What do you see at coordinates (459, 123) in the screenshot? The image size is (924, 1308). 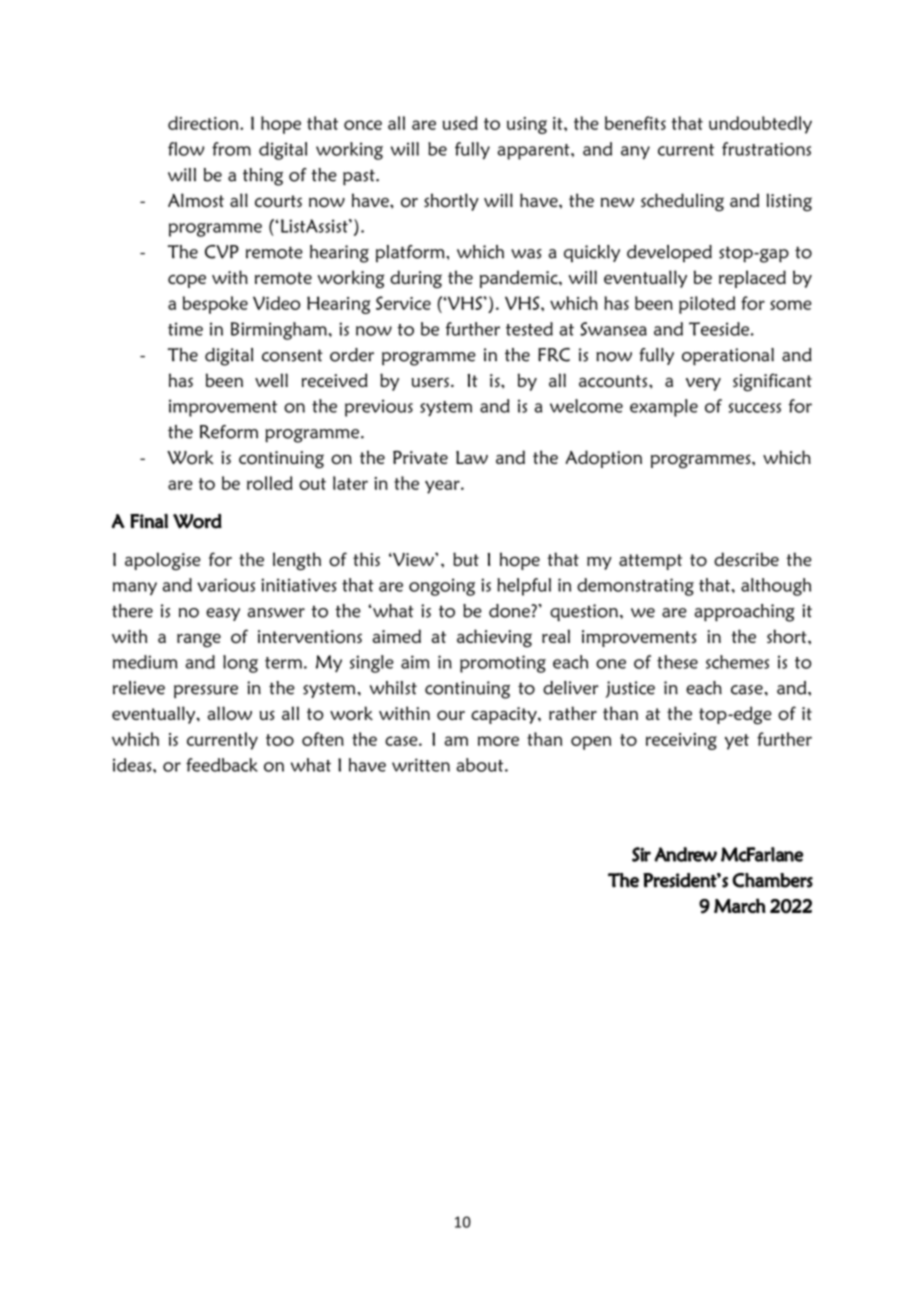 I see `used` at bounding box center [459, 123].
